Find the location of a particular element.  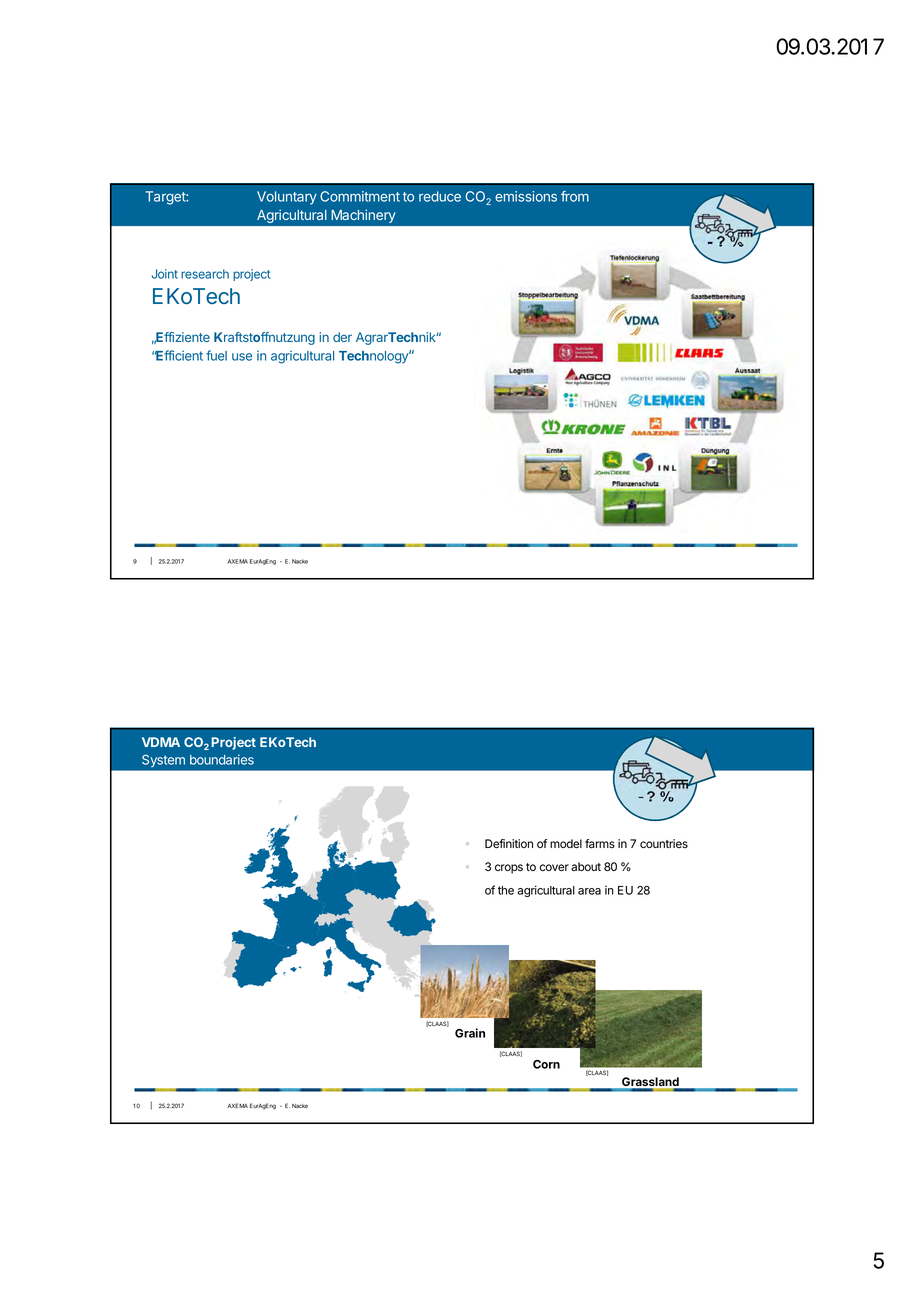

reduce is located at coordinates (440, 196).
